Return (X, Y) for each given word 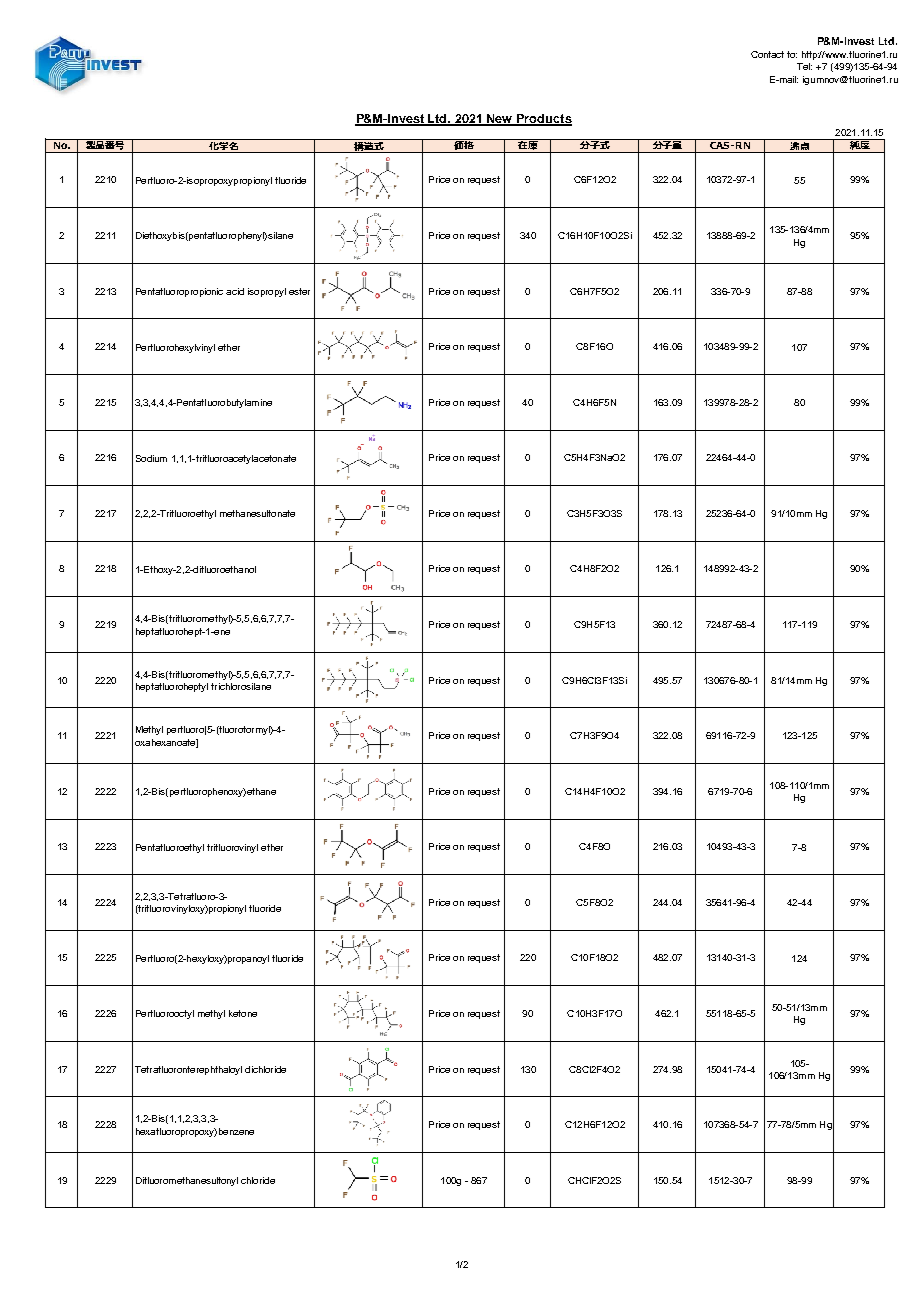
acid (235, 291)
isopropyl (267, 292)
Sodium (151, 458)
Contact (767, 54)
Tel (804, 66)
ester (299, 291)
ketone (243, 1013)
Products (543, 119)
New (501, 119)
